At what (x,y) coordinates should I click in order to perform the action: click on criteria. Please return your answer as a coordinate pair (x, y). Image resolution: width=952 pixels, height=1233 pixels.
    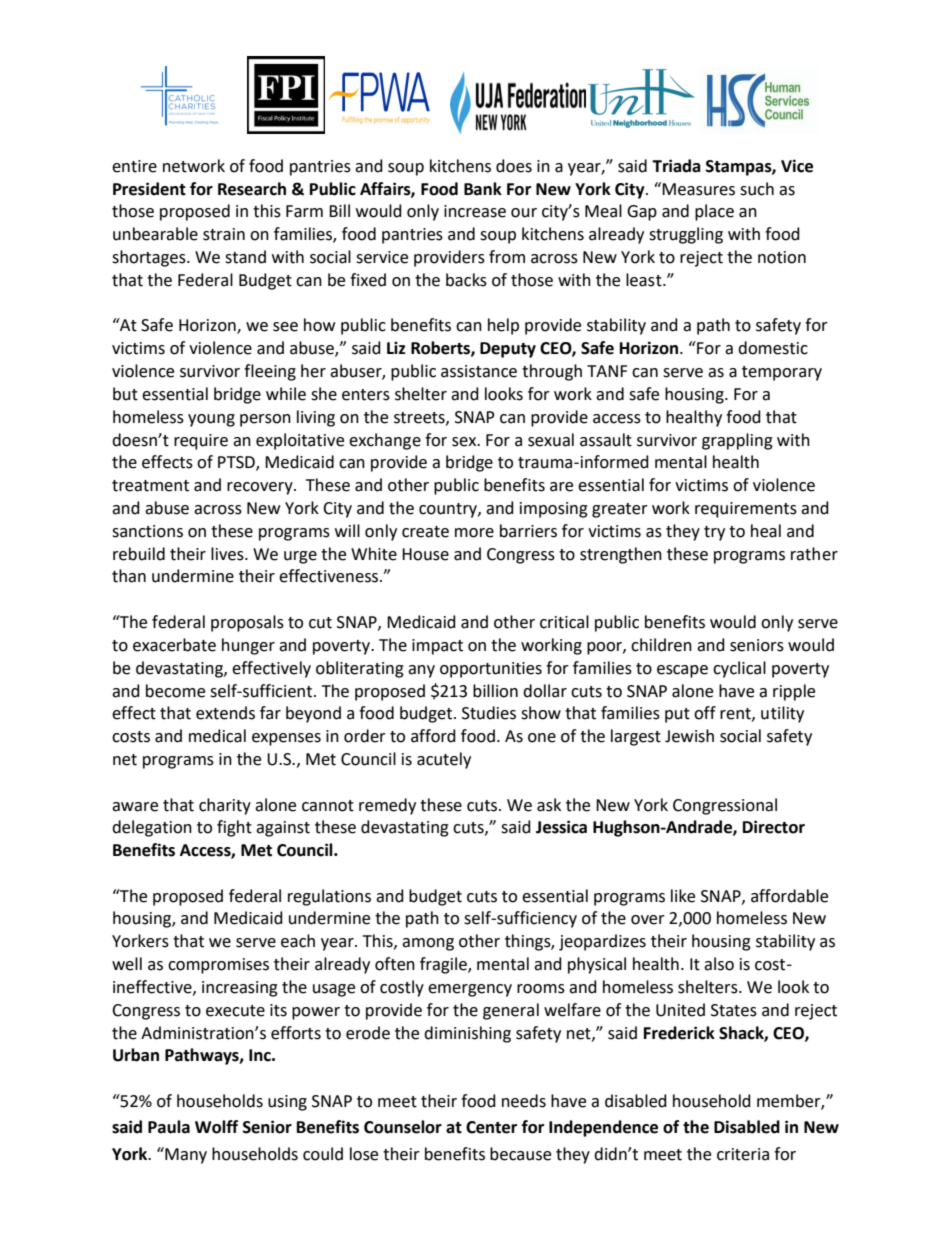
    Looking at the image, I should click on (743, 1154).
